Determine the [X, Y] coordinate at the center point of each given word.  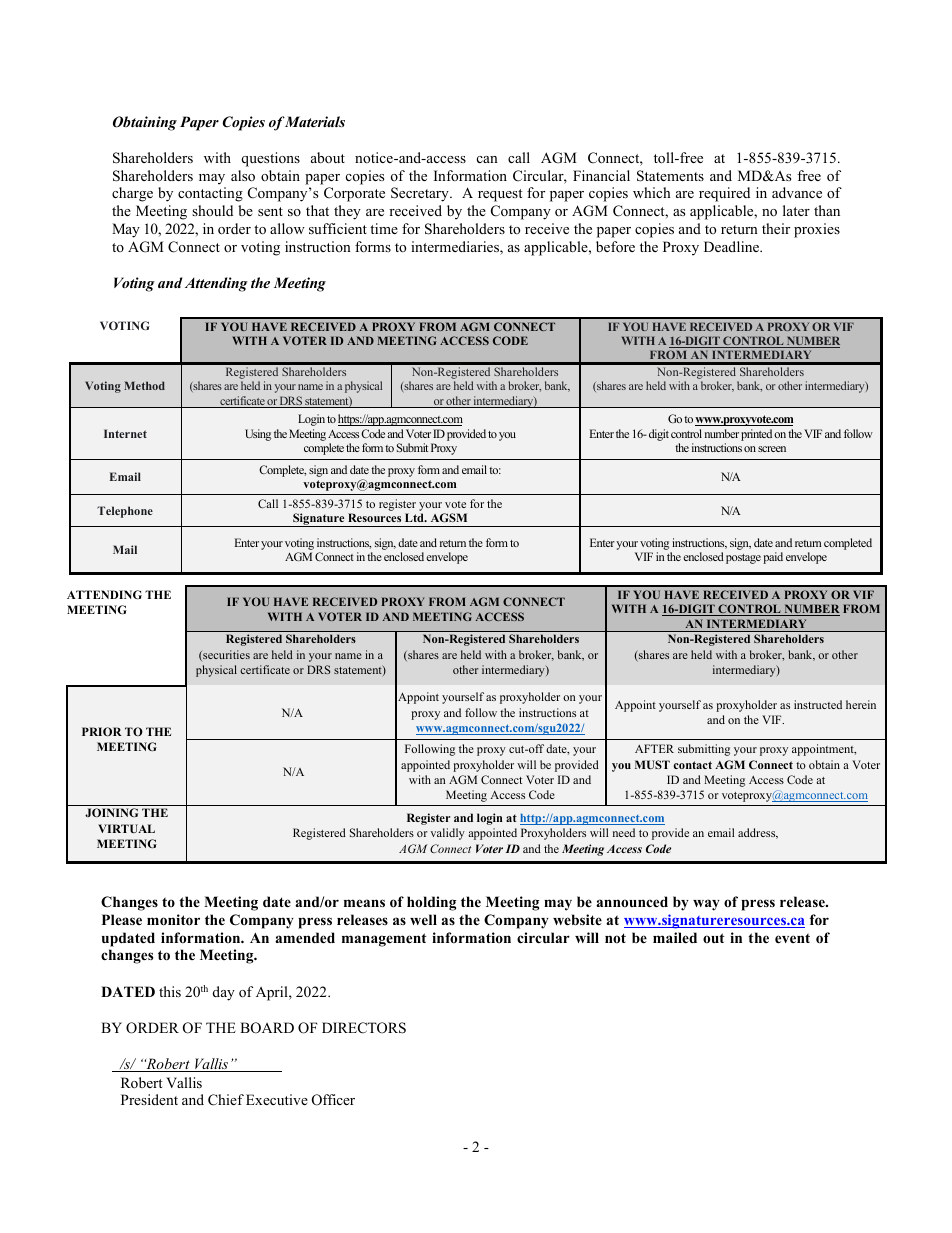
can [487, 159]
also [243, 175]
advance [797, 192]
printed [756, 435]
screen [772, 449]
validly [447, 834]
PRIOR [102, 731]
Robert [141, 1082]
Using [258, 435]
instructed [818, 704]
